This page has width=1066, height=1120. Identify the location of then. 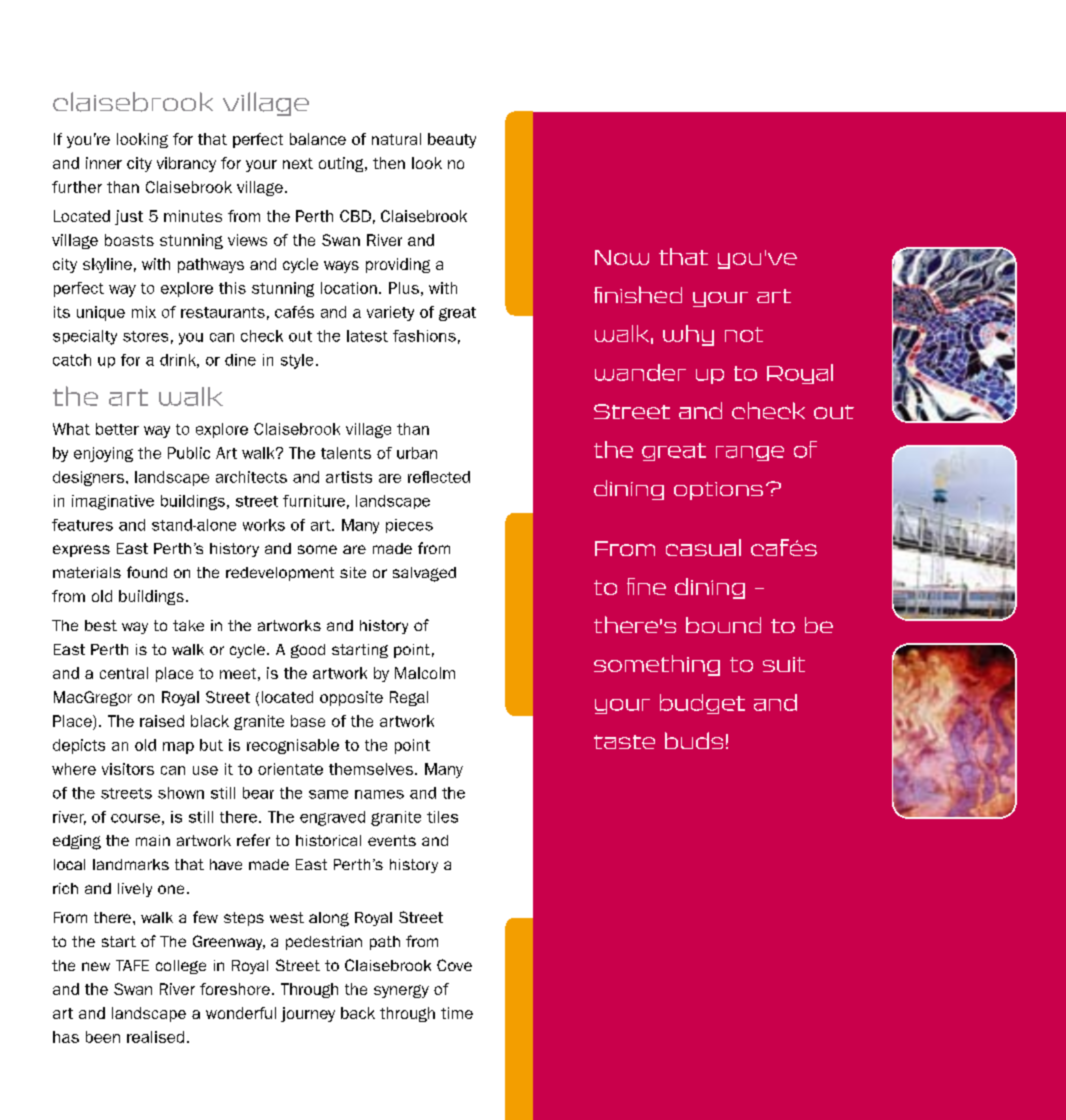
(389, 163).
